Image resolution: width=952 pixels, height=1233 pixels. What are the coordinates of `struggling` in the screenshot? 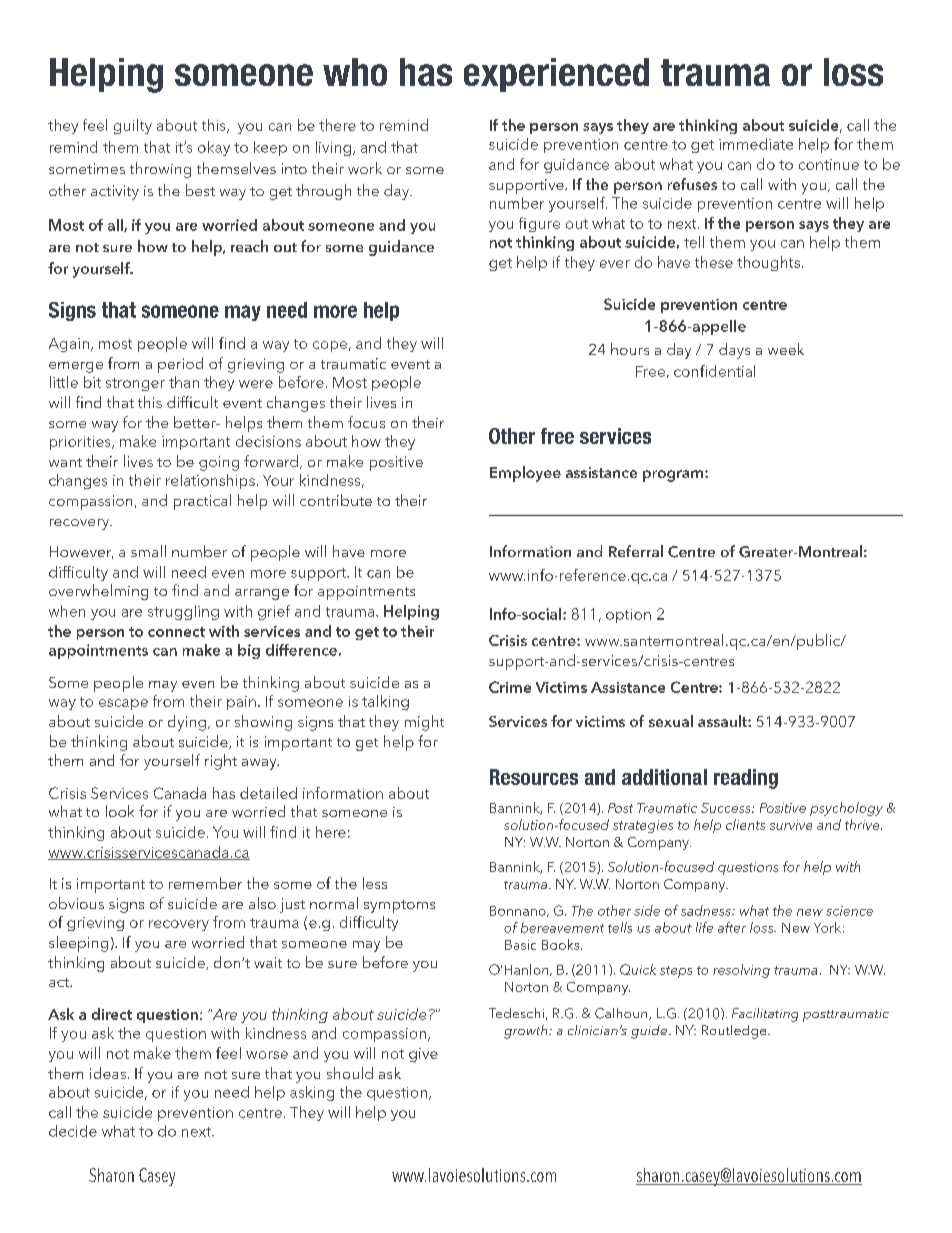 It's located at (183, 612).
